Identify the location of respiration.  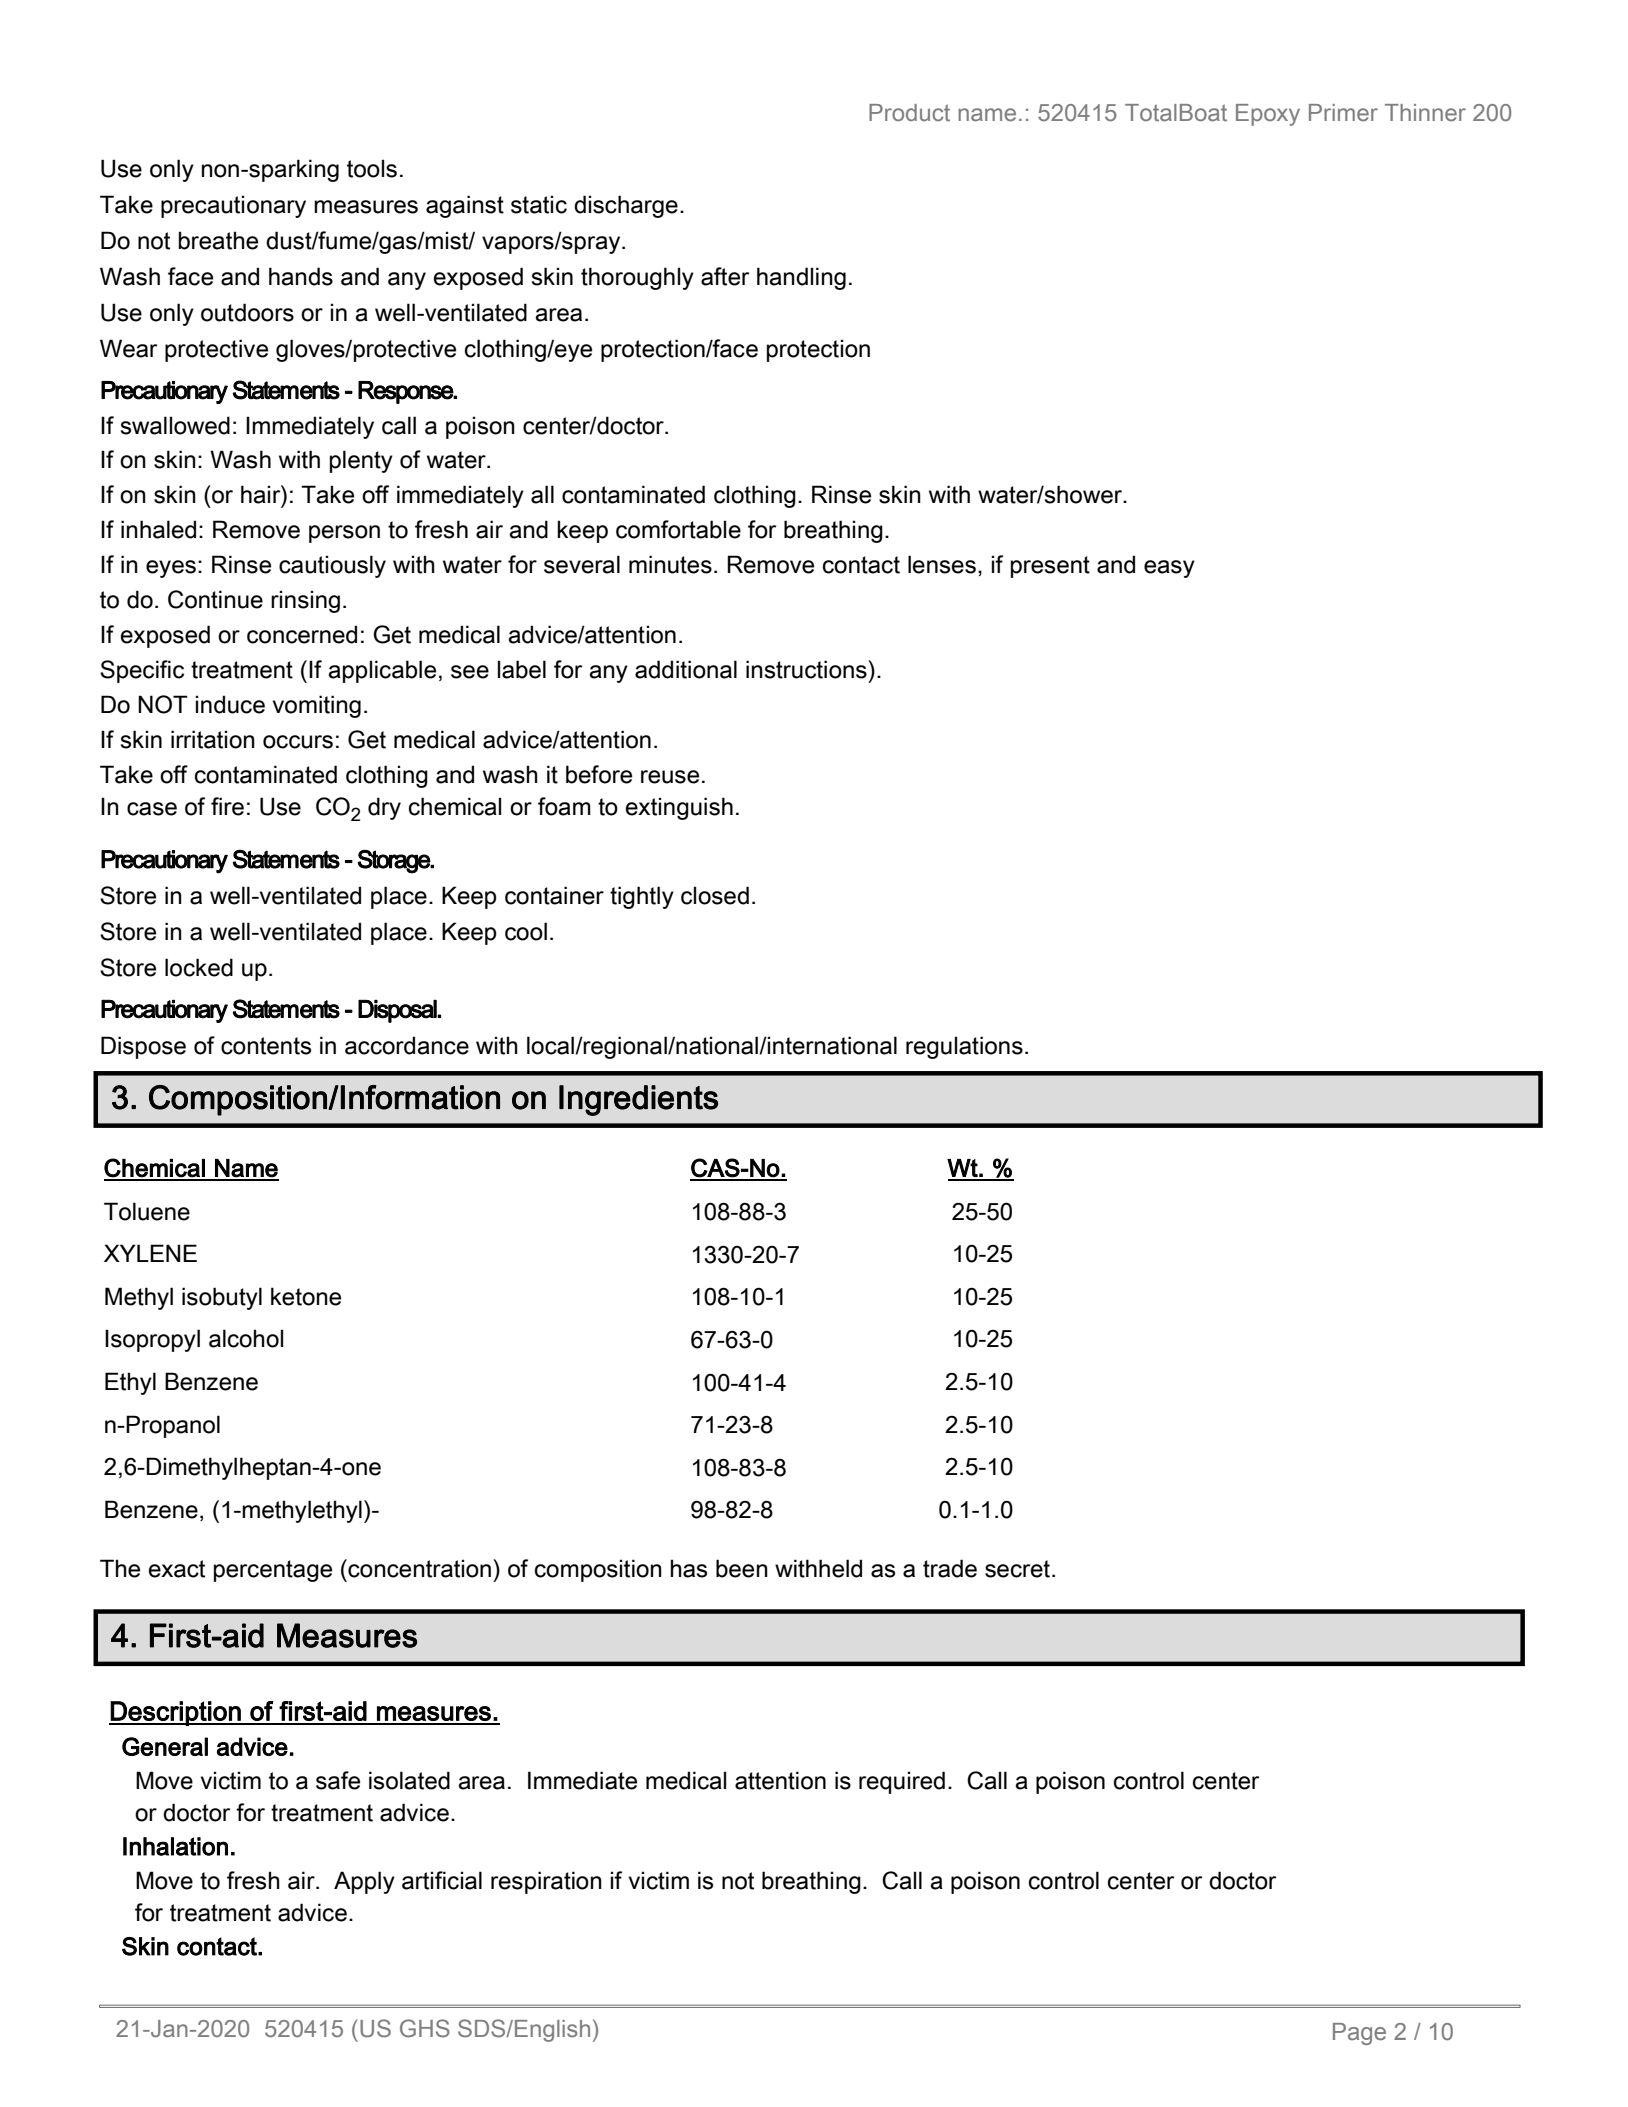
(546, 1882).
